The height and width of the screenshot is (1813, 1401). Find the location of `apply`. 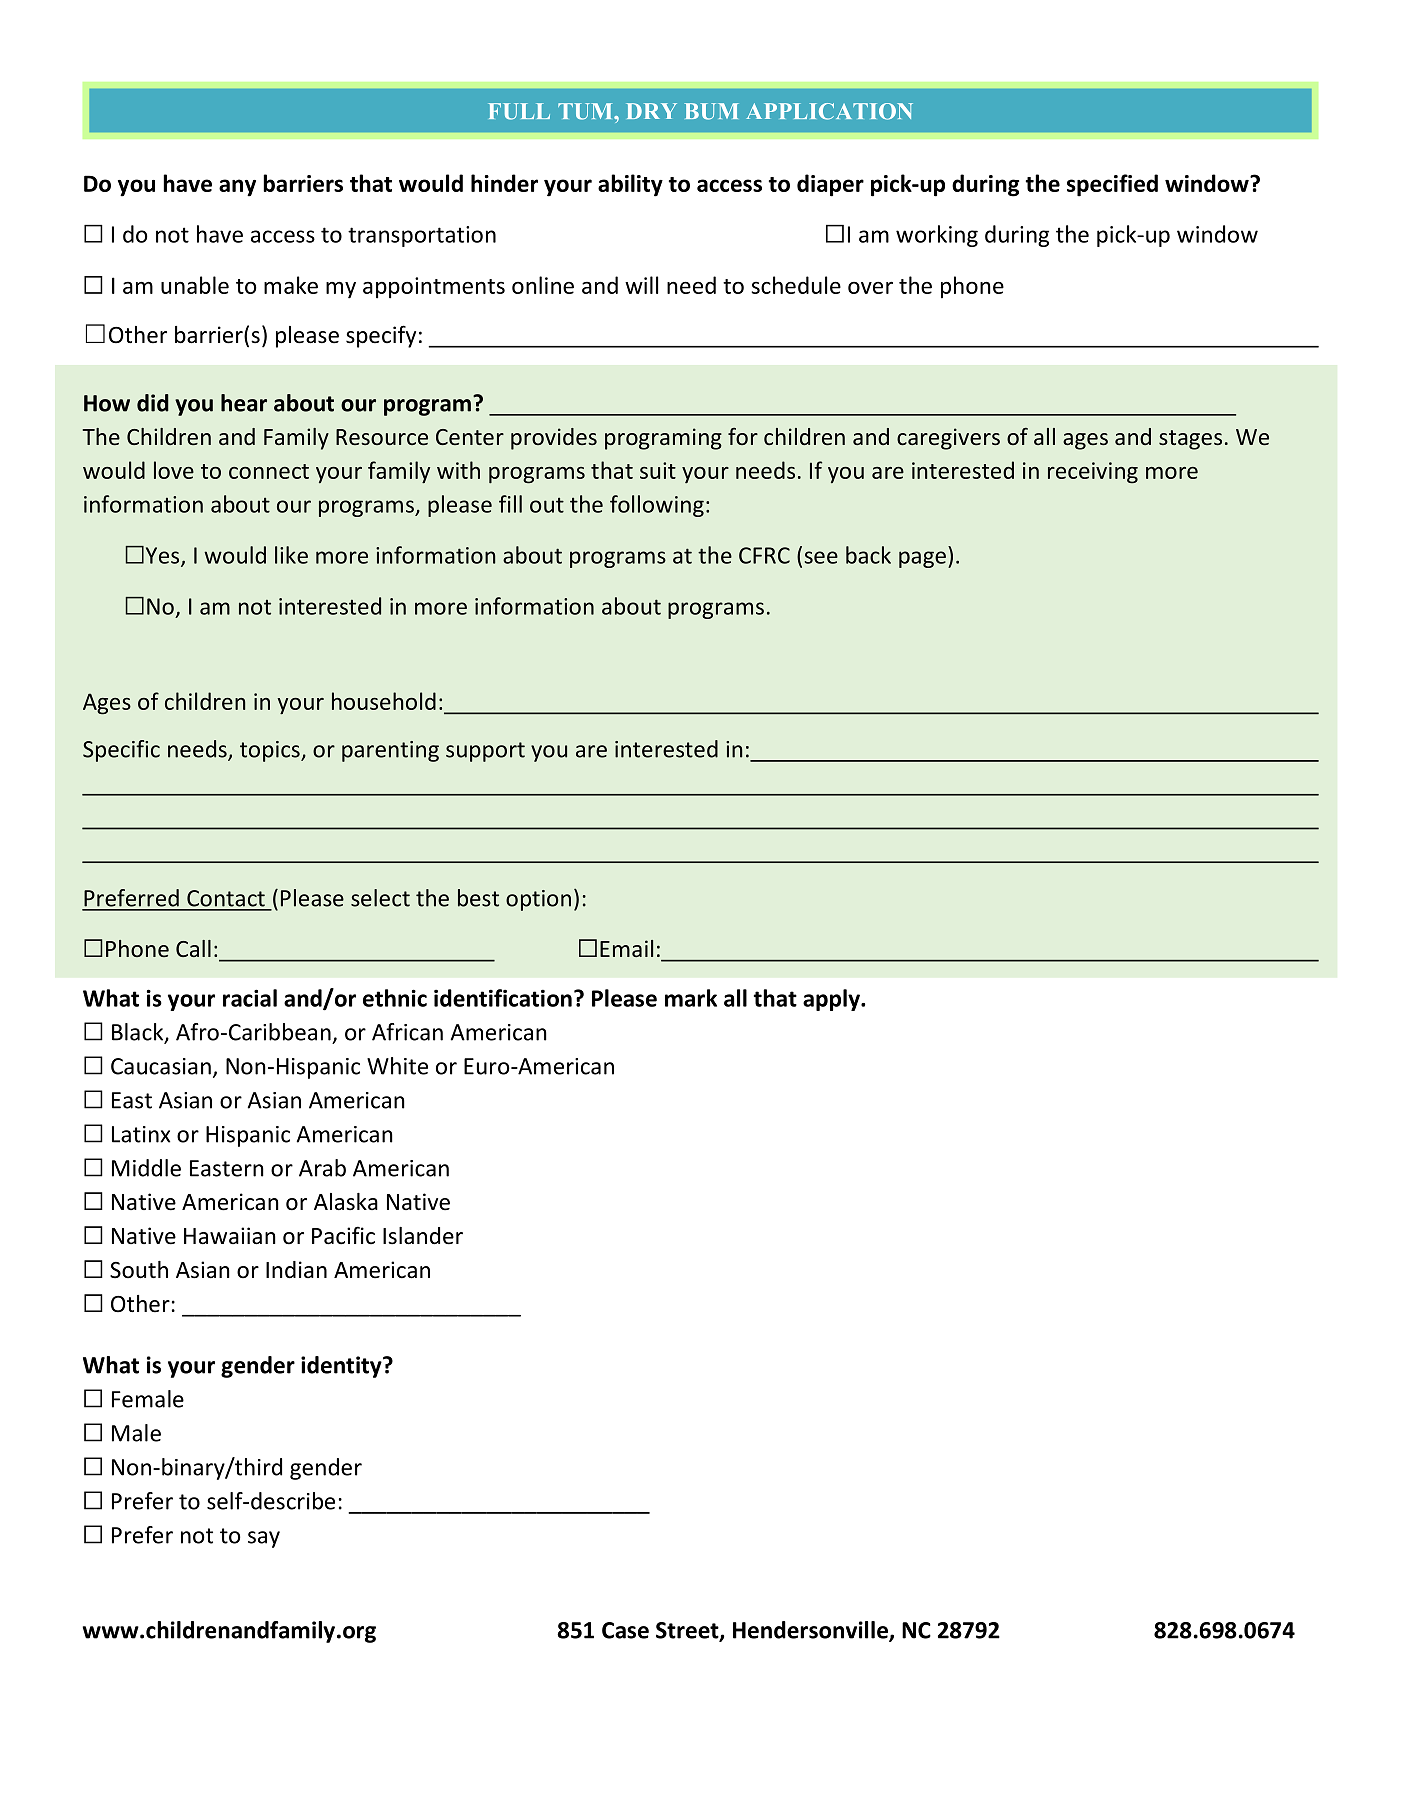

apply is located at coordinates (832, 1000).
